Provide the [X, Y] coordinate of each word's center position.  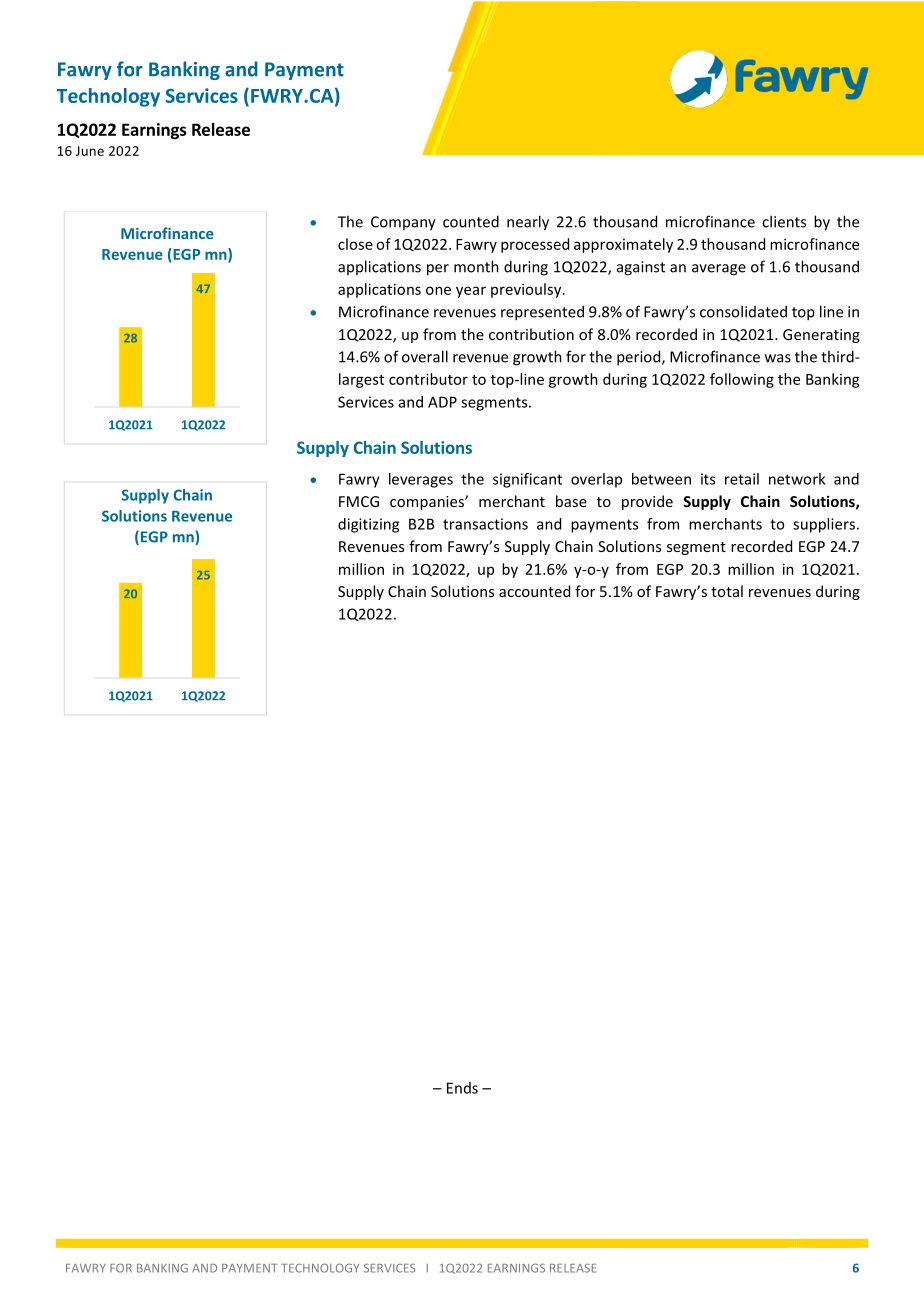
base [571, 501]
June [90, 151]
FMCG [359, 501]
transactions [485, 524]
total [727, 591]
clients [784, 221]
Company [403, 223]
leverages [421, 480]
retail [742, 479]
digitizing [368, 525]
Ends [462, 1088]
